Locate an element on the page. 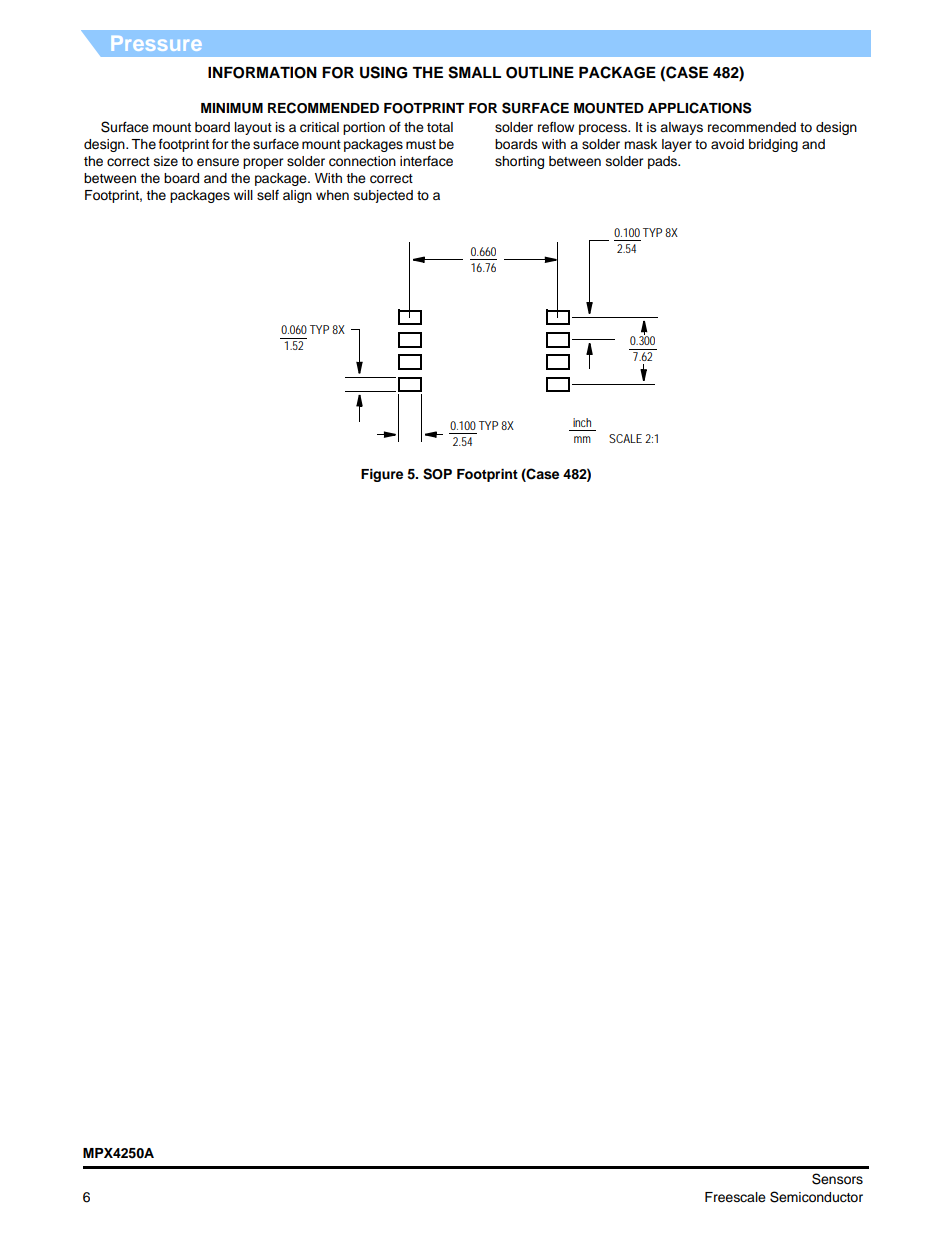  SOP is located at coordinates (437, 474).
